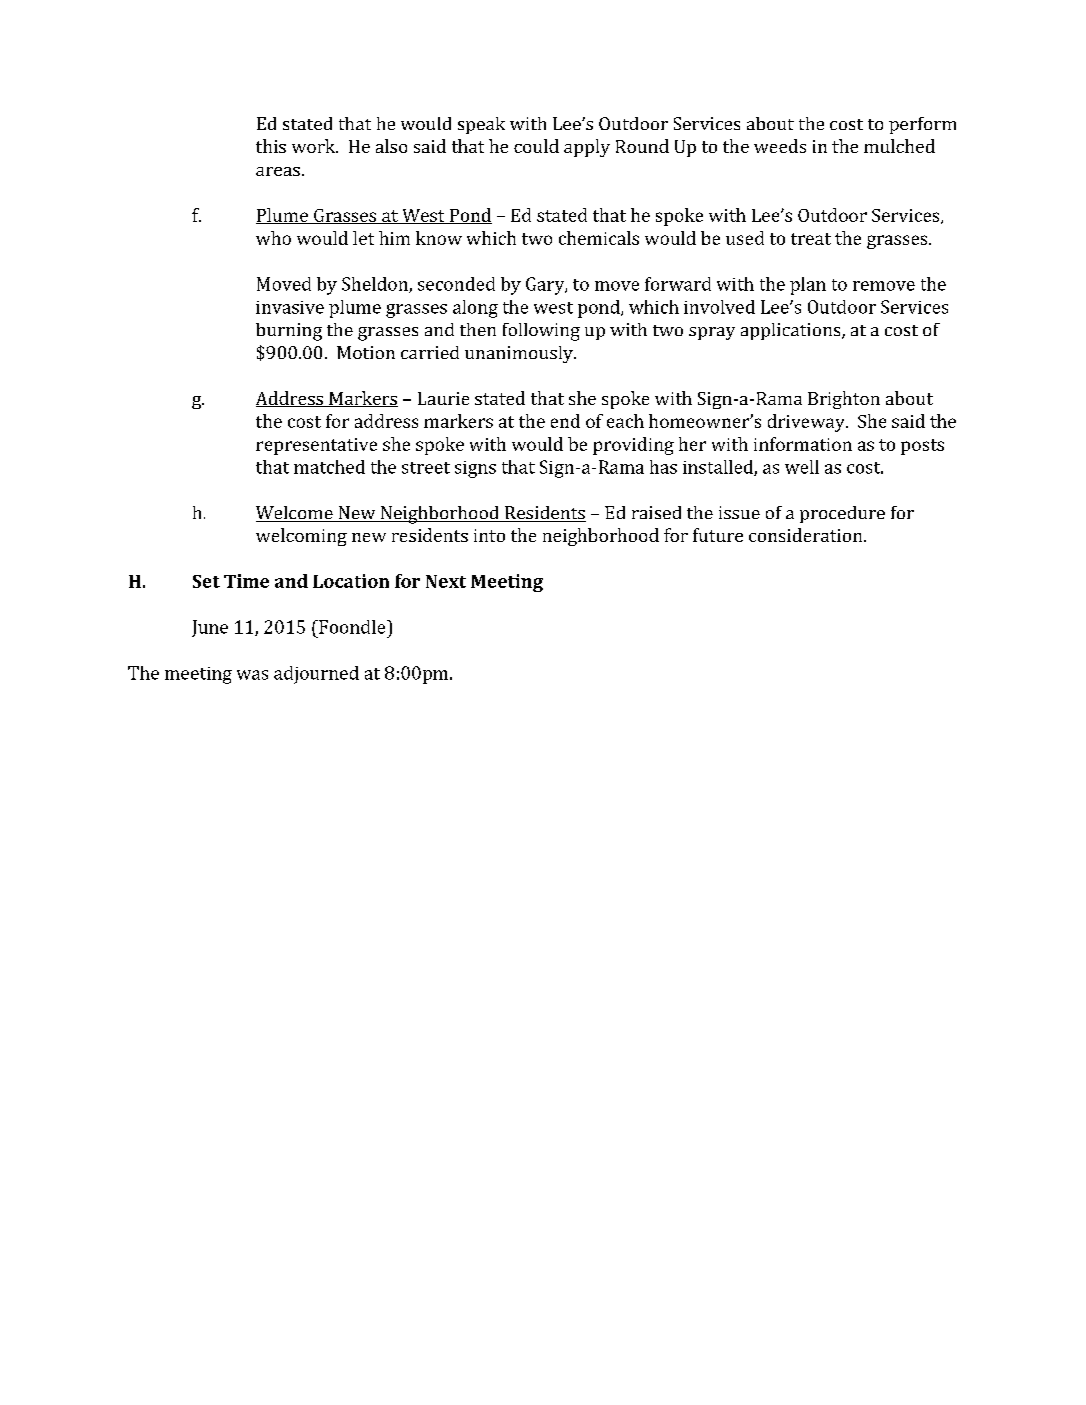 The height and width of the document is (1405, 1086). What do you see at coordinates (252, 675) in the document?
I see `was` at bounding box center [252, 675].
